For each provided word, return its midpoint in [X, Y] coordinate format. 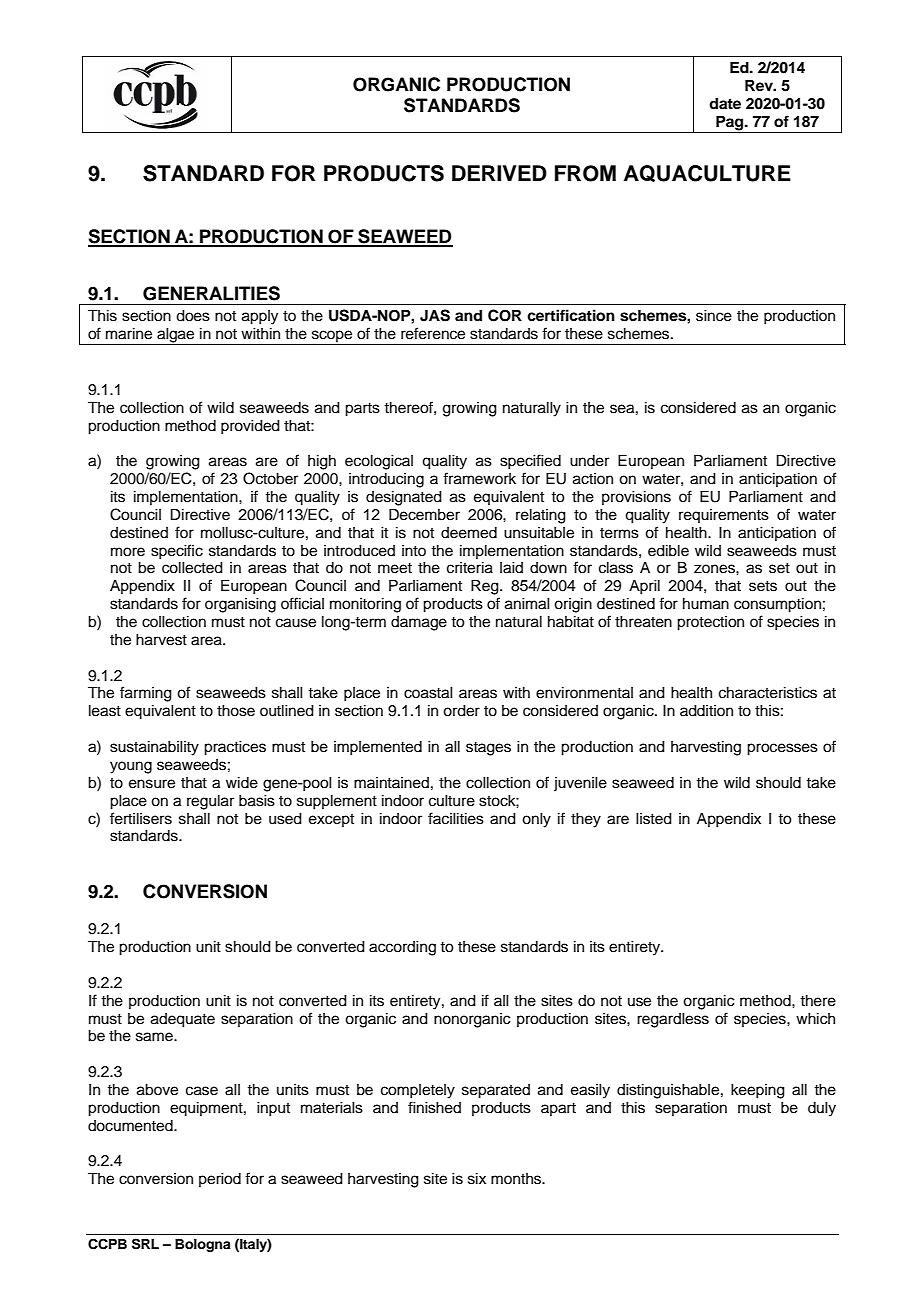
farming [146, 694]
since [714, 316]
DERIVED [499, 173]
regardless [673, 1020]
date [725, 103]
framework [479, 478]
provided [250, 427]
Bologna [203, 1245]
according [402, 948]
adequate [183, 1020]
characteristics [768, 693]
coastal [428, 693]
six [477, 1179]
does [193, 316]
